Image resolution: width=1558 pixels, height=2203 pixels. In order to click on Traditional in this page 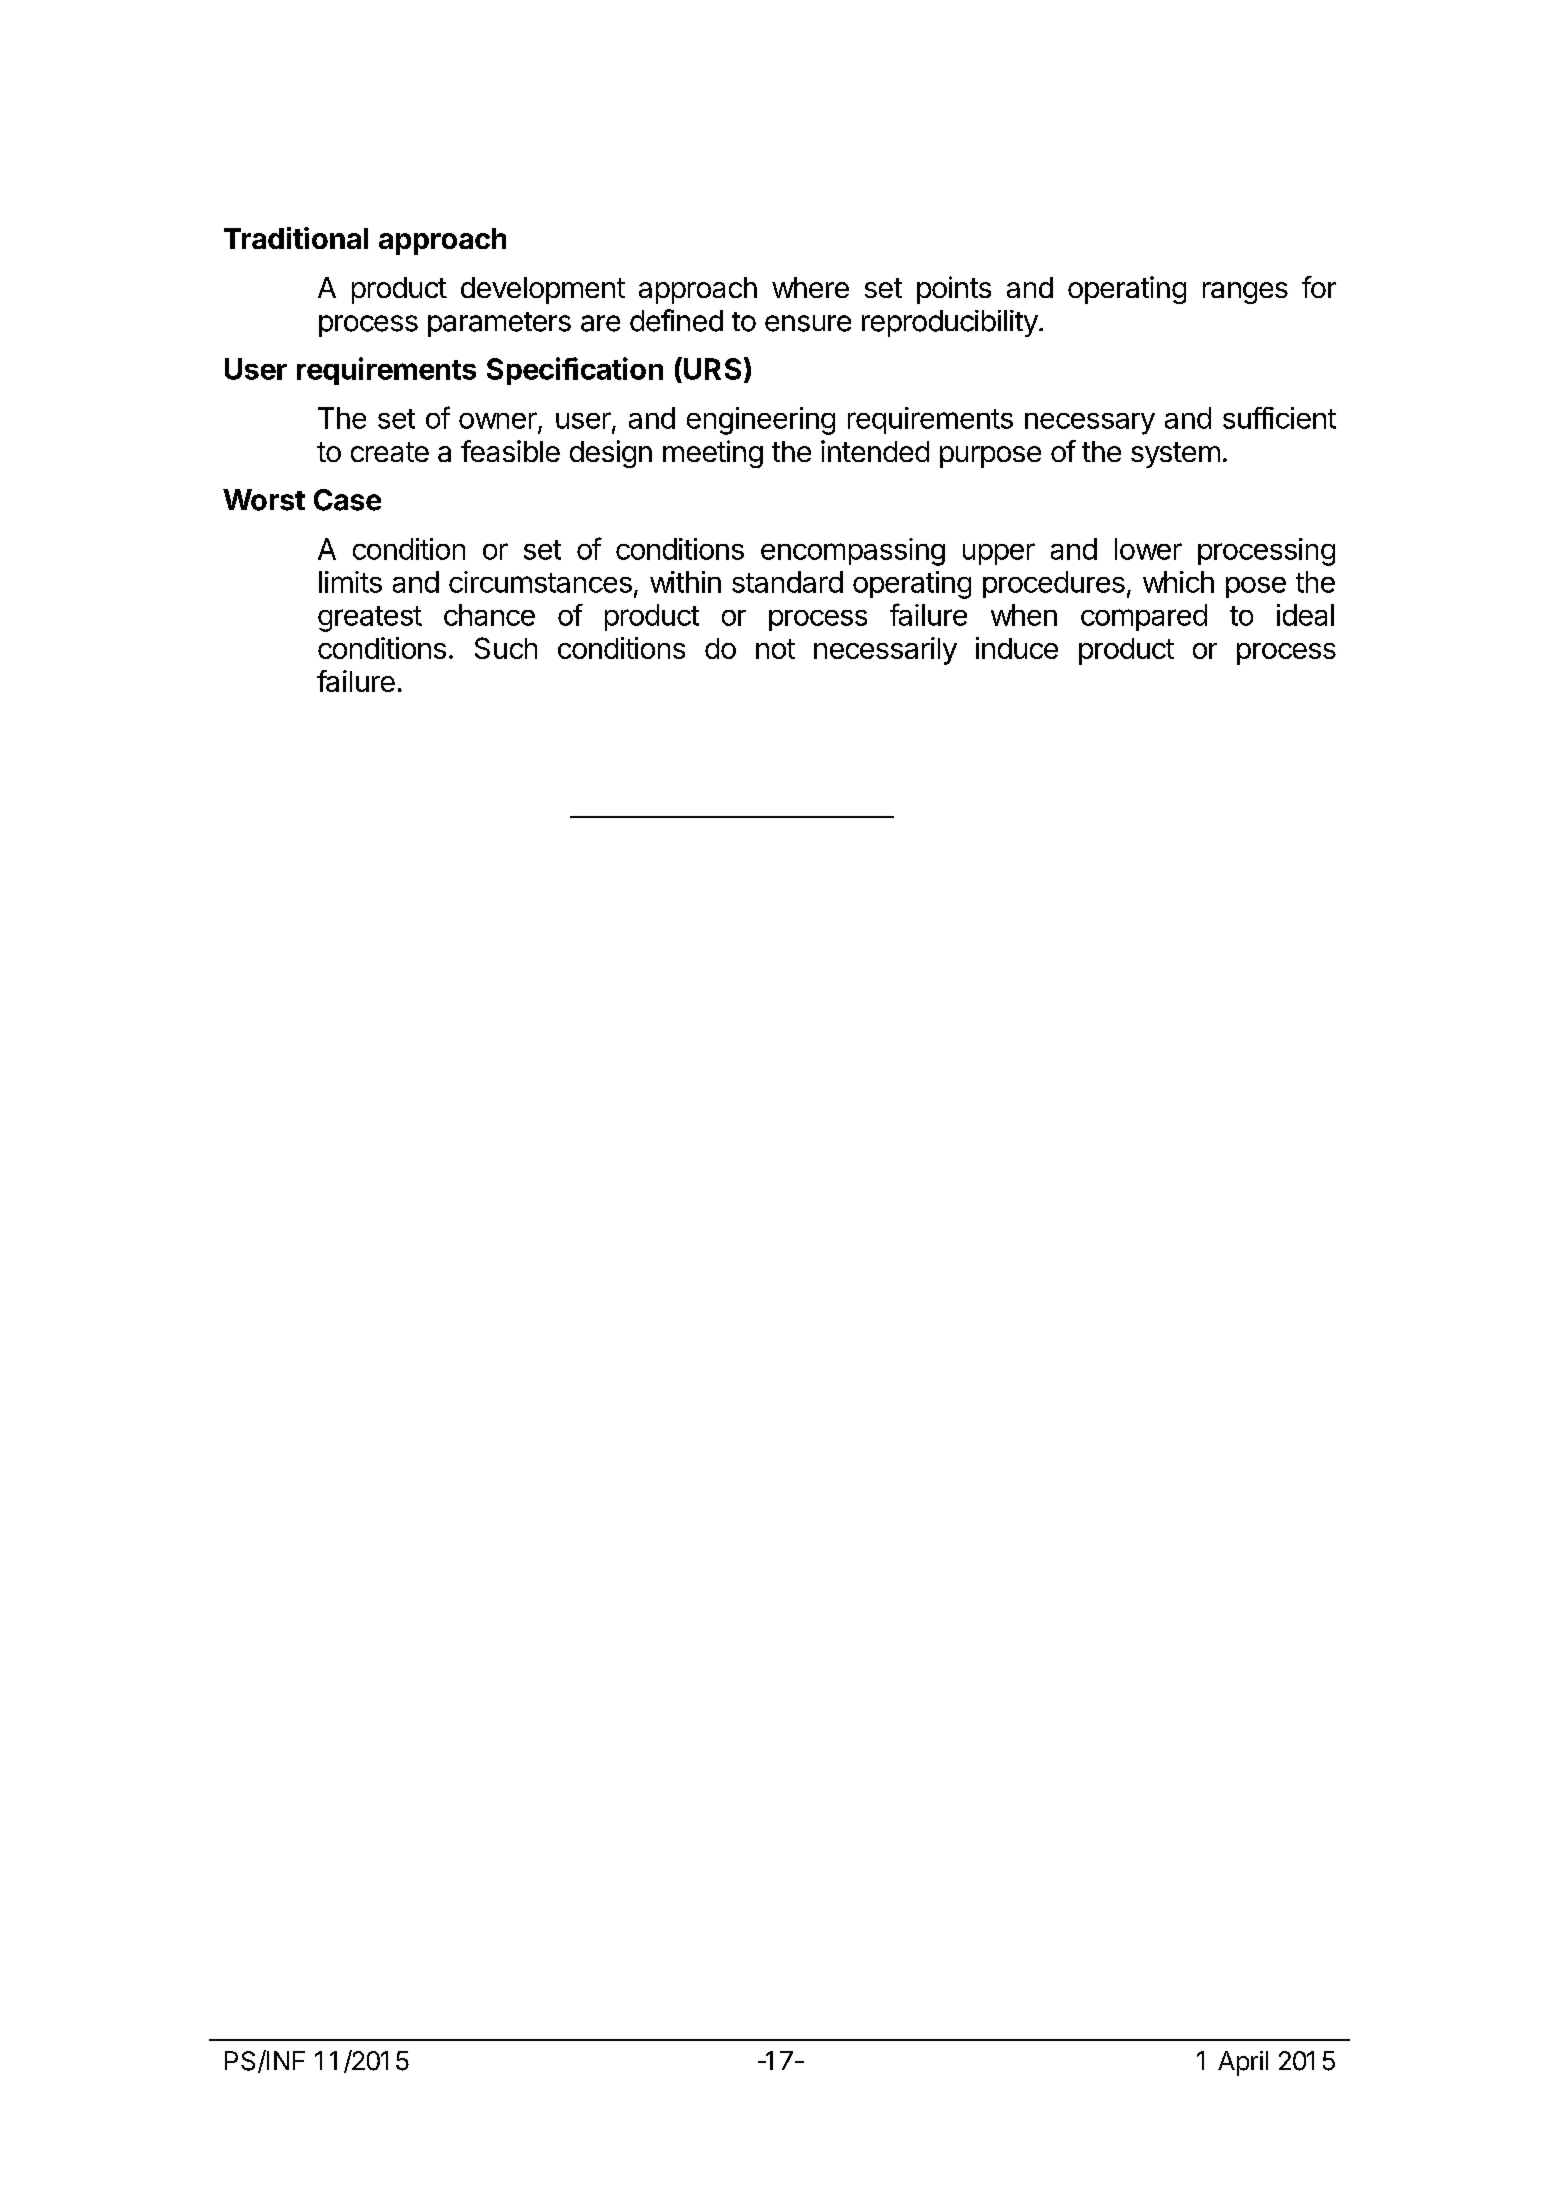, I will do `click(296, 238)`.
